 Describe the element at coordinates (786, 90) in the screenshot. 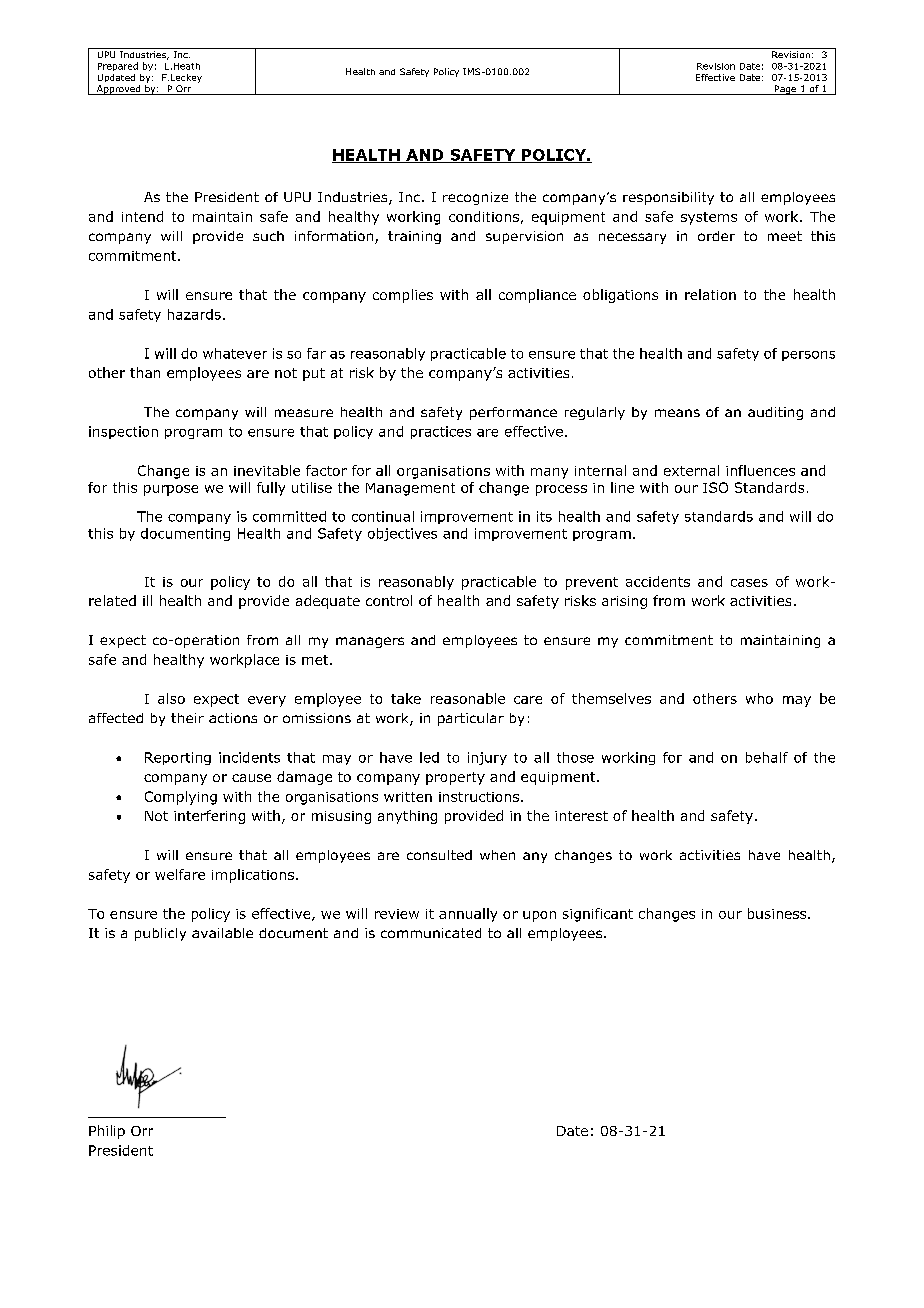

I see `Page` at that location.
